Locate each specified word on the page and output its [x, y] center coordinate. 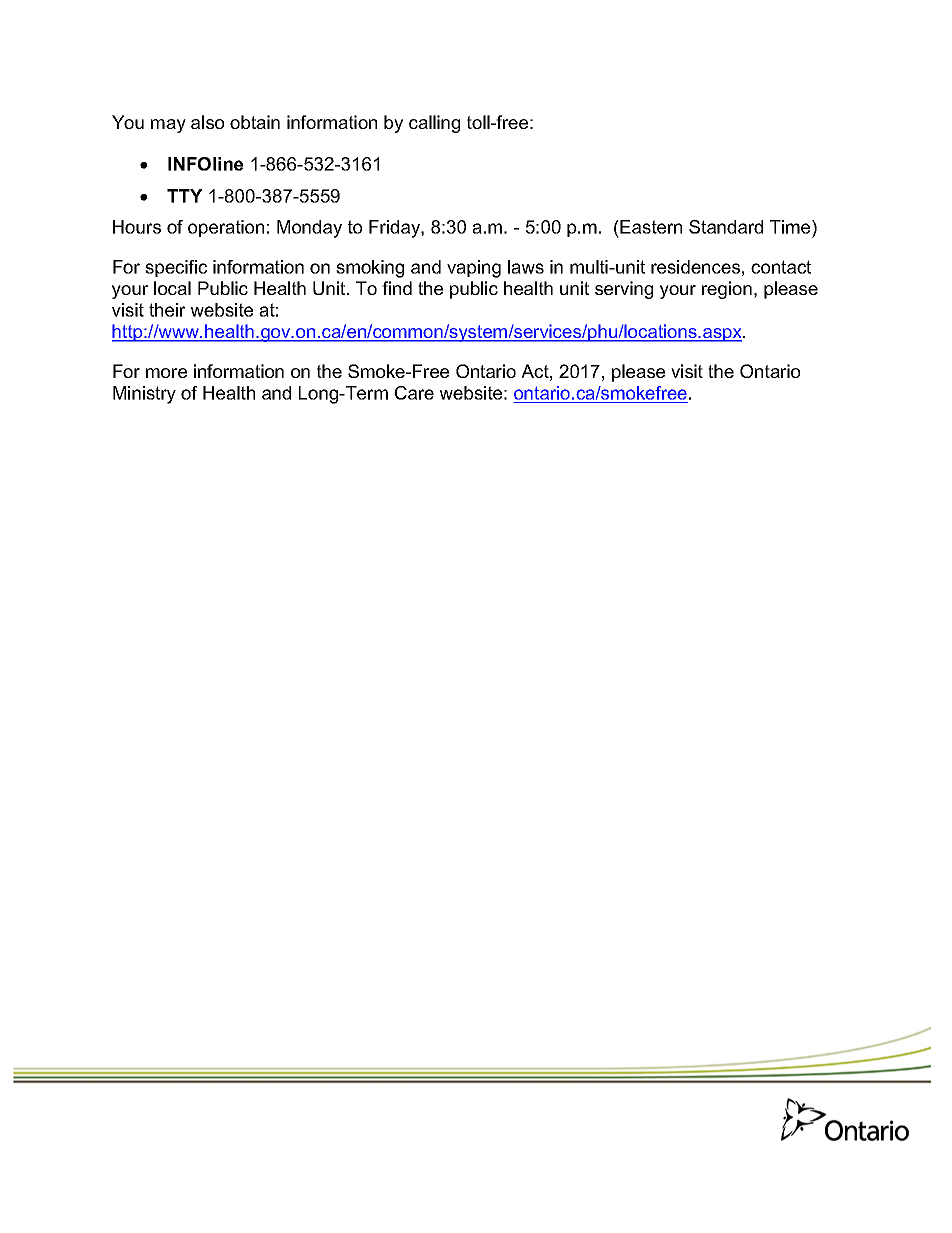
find [397, 288]
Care [414, 393]
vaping [474, 269]
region [727, 290]
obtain [255, 122]
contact [781, 267]
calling [434, 124]
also [207, 122]
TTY [185, 196]
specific [176, 268]
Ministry [144, 395]
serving [624, 290]
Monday [309, 229]
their [167, 310]
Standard [726, 227]
